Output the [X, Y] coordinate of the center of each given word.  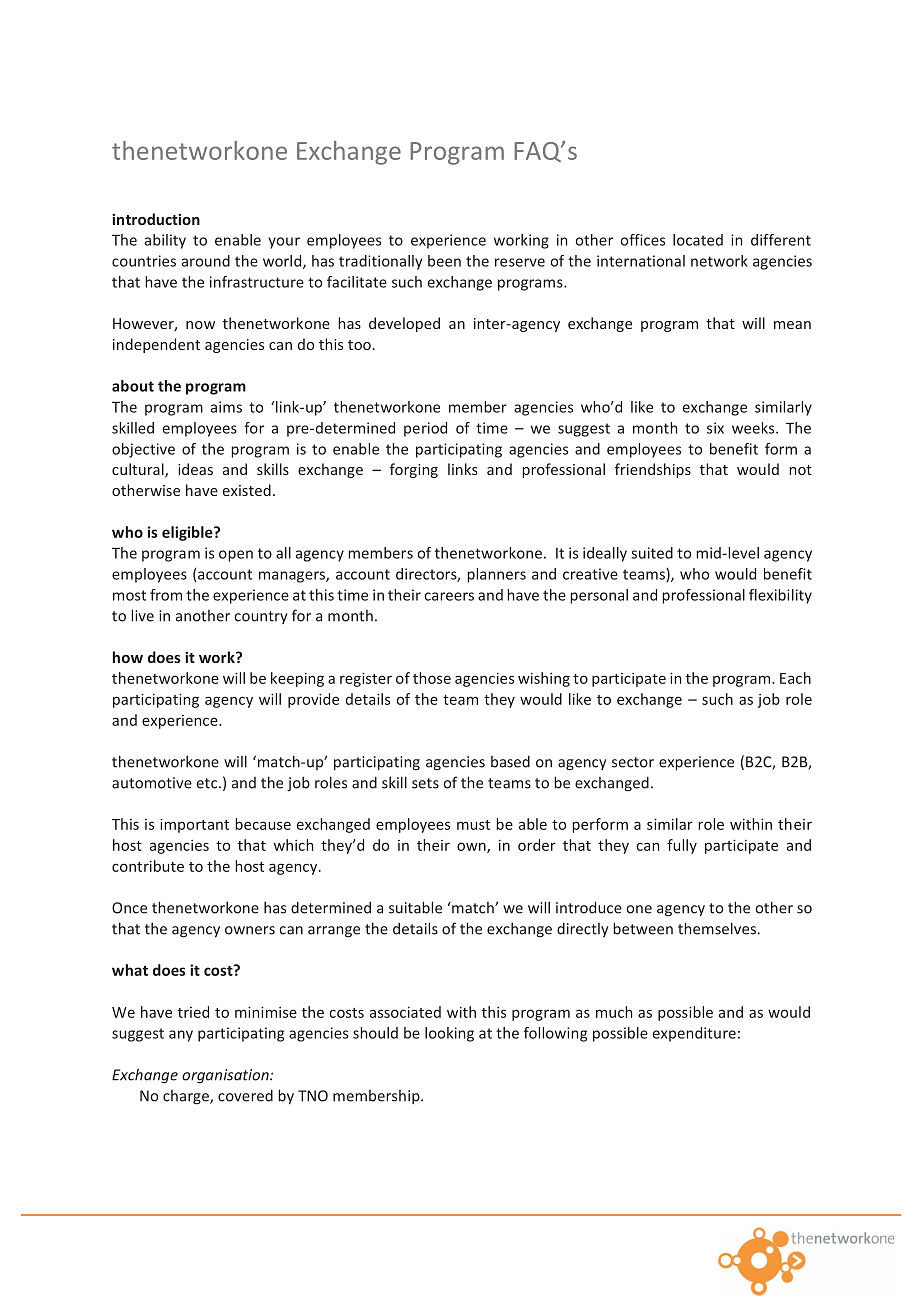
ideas [195, 469]
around [206, 261]
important [194, 825]
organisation [226, 1076]
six [715, 428]
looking [449, 1034]
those [432, 678]
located [698, 240]
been [444, 261]
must [473, 825]
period [425, 429]
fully [682, 846]
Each [795, 678]
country [261, 617]
